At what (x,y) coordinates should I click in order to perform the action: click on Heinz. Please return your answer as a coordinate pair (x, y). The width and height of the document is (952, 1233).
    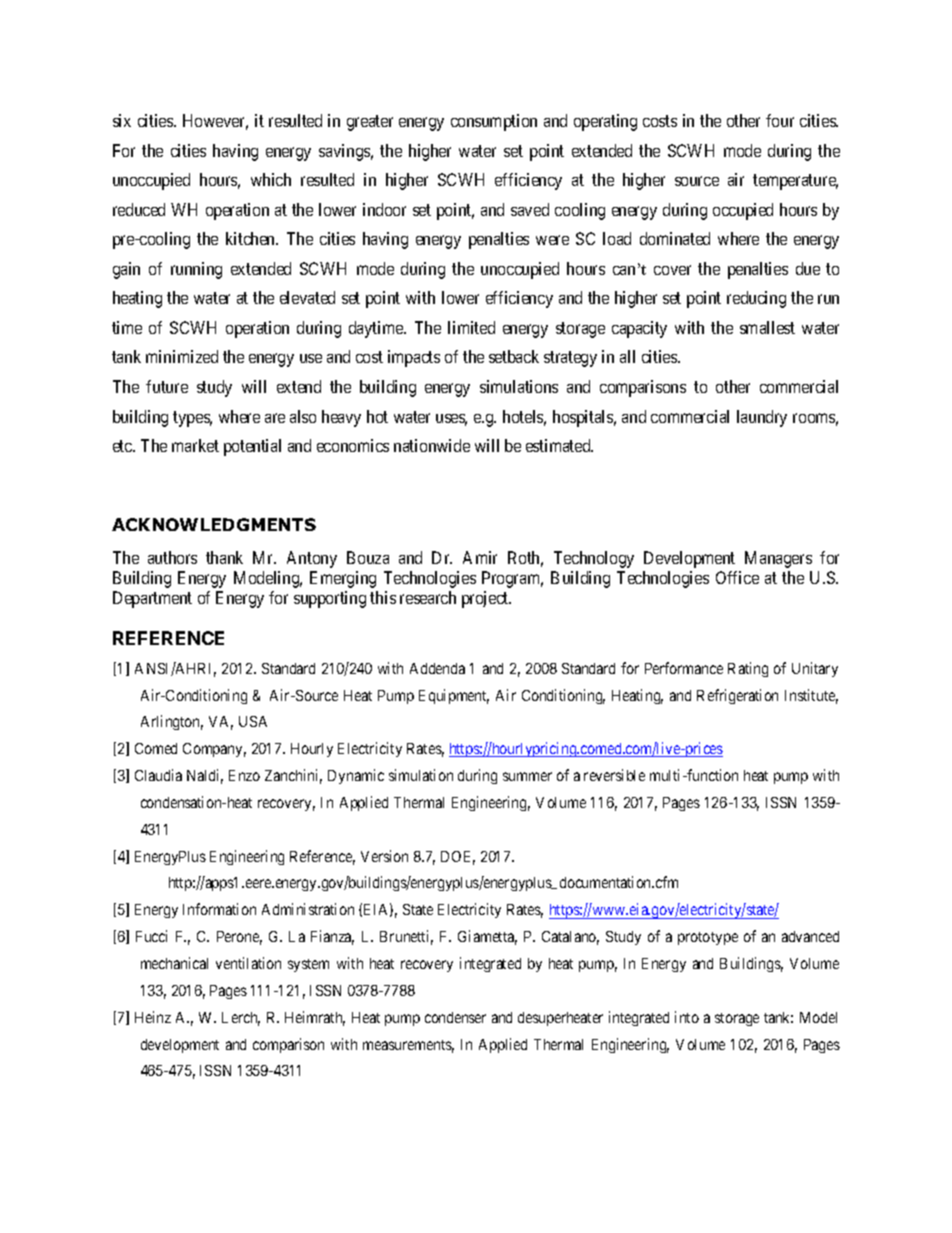
    Looking at the image, I should click on (153, 1017).
